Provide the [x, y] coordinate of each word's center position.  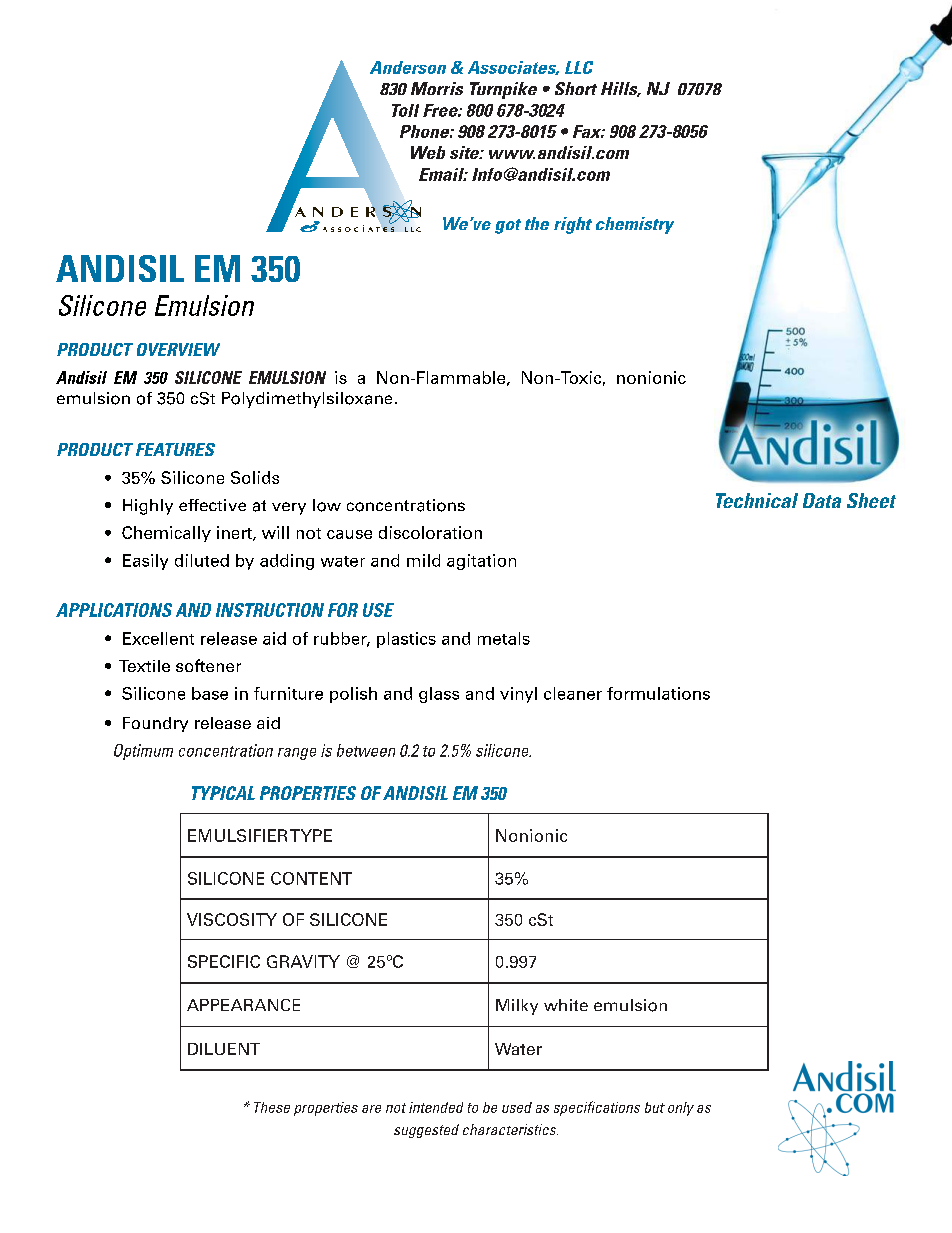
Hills [620, 89]
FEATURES [175, 449]
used [517, 1107]
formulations [658, 693]
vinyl [518, 695]
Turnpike [503, 90]
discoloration [430, 532]
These [272, 1107]
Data [822, 500]
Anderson [408, 67]
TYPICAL [223, 793]
